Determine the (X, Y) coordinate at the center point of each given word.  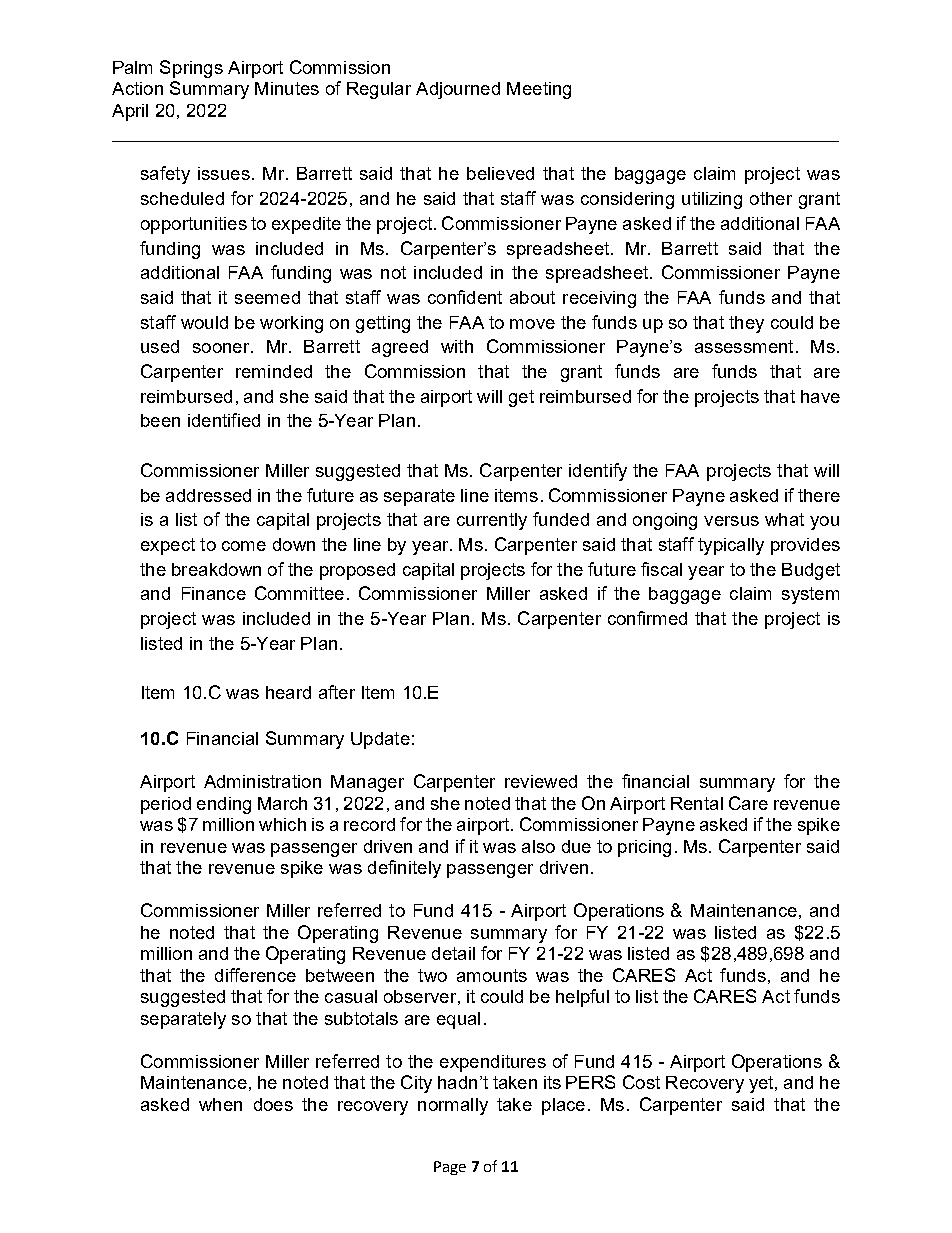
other (771, 198)
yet (762, 1084)
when (220, 1104)
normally (453, 1106)
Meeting (539, 90)
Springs (191, 69)
